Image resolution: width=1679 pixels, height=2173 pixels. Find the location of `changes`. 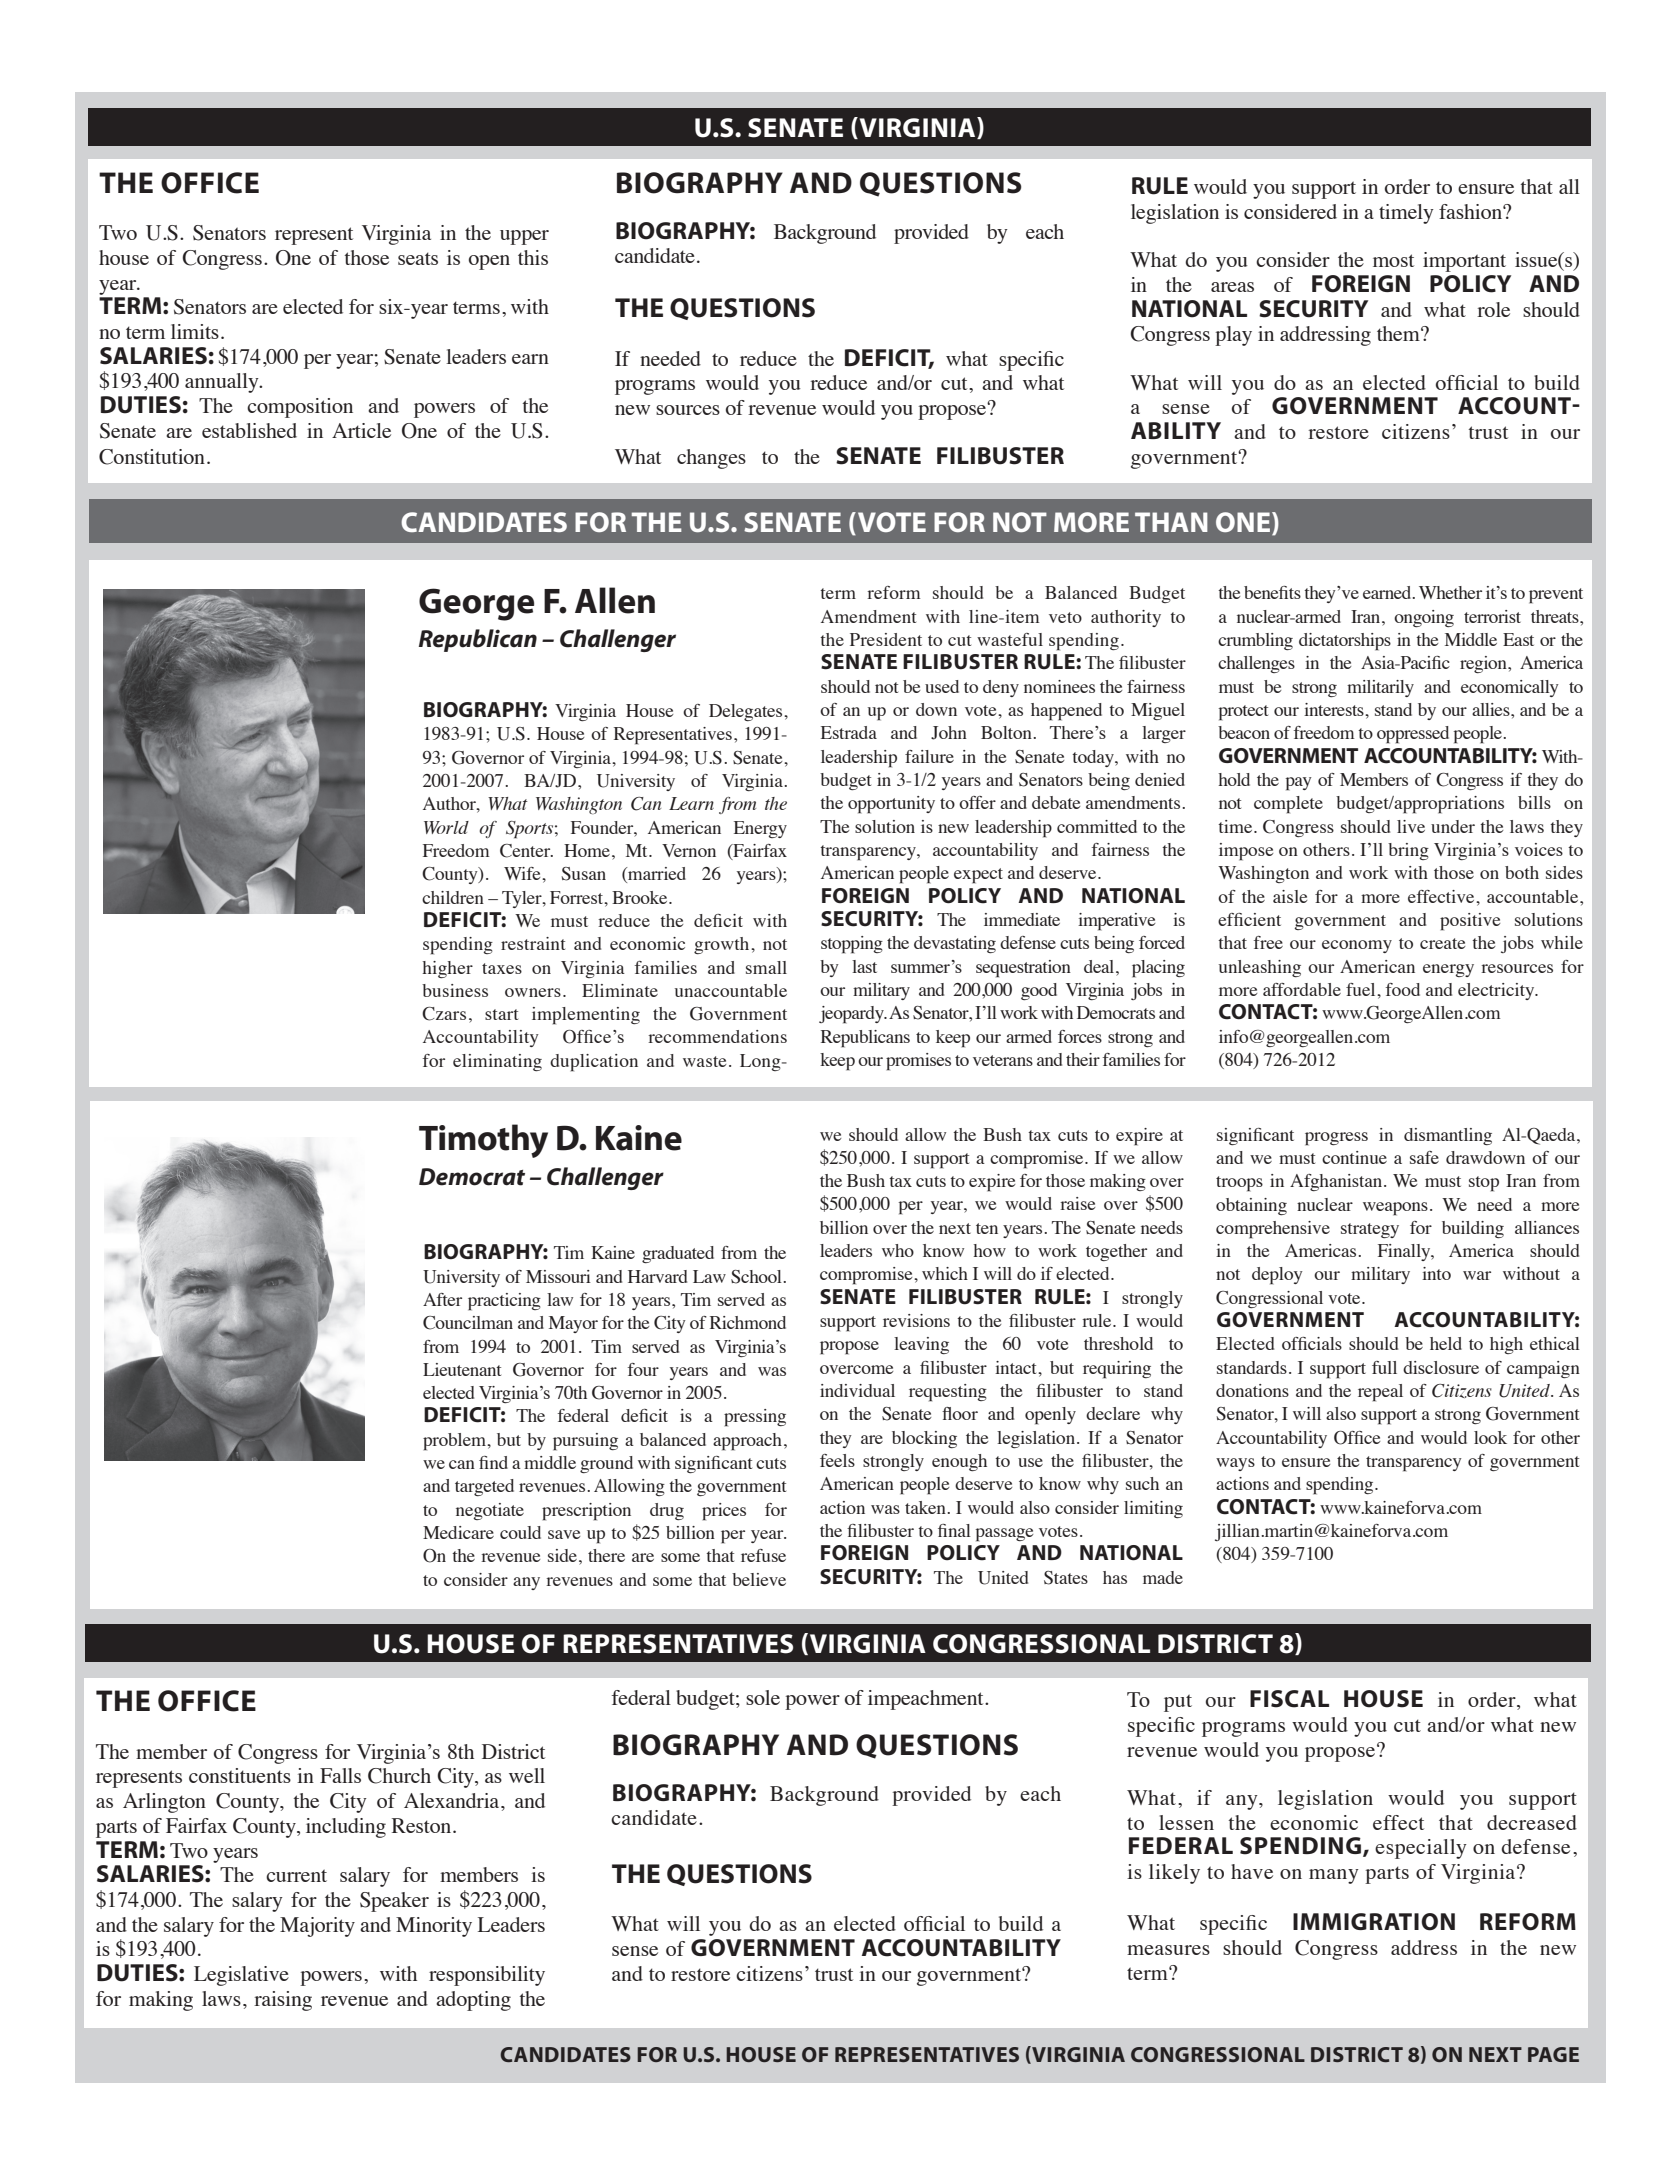

changes is located at coordinates (711, 459).
